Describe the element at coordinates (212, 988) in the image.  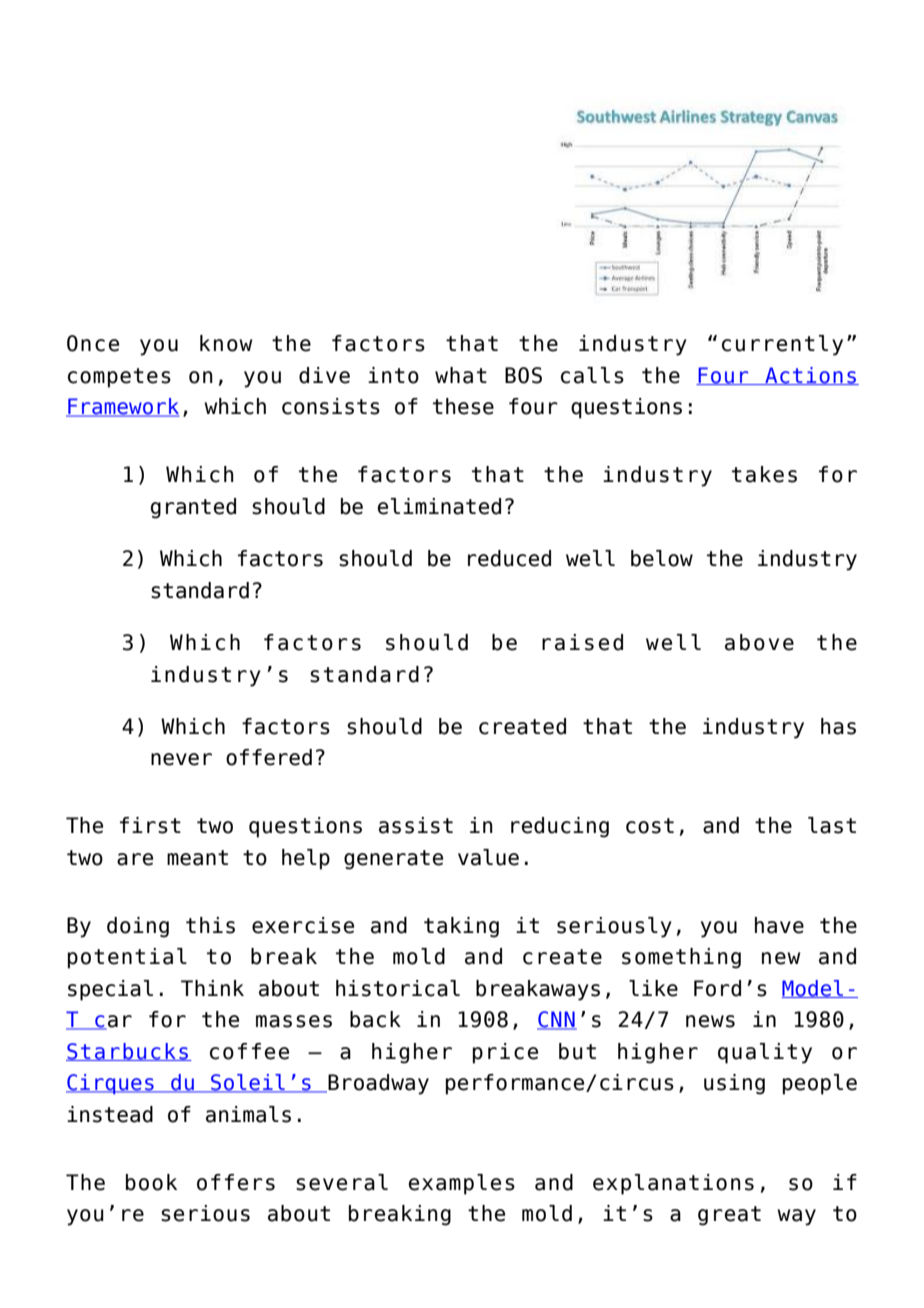
I see `Think` at that location.
